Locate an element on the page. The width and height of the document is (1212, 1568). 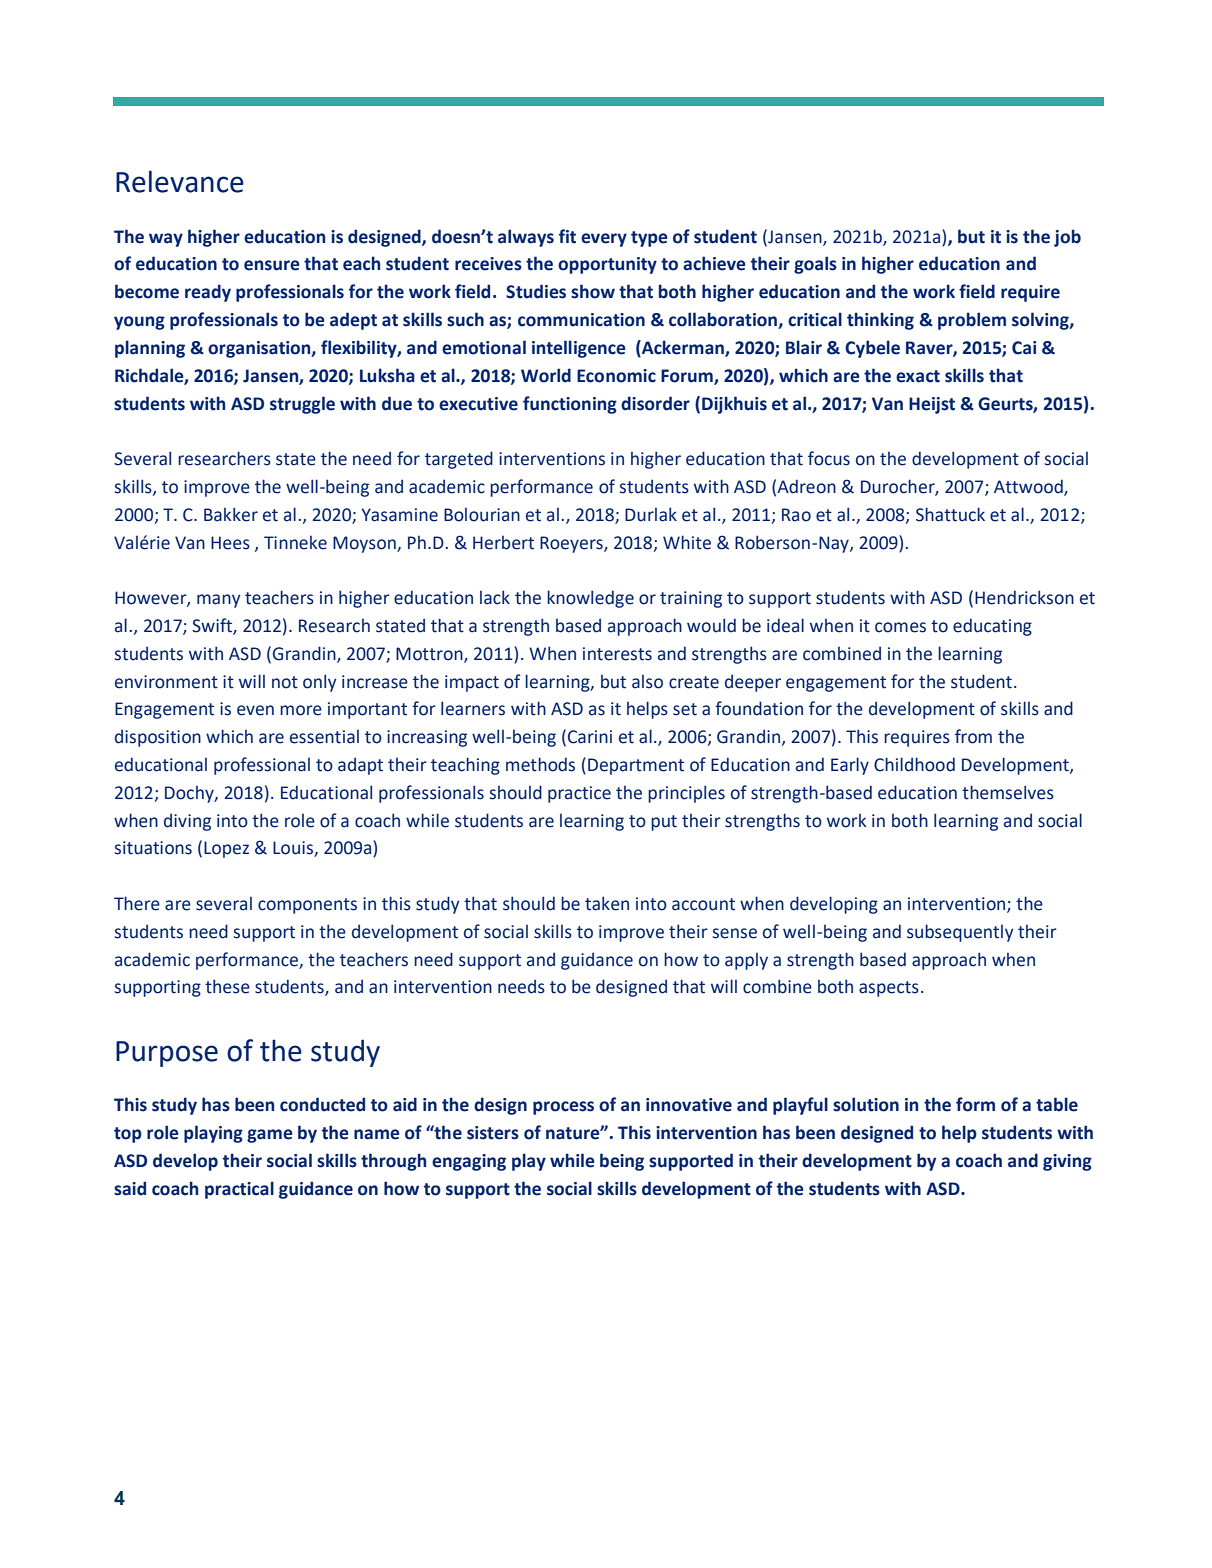
job is located at coordinates (1067, 238).
